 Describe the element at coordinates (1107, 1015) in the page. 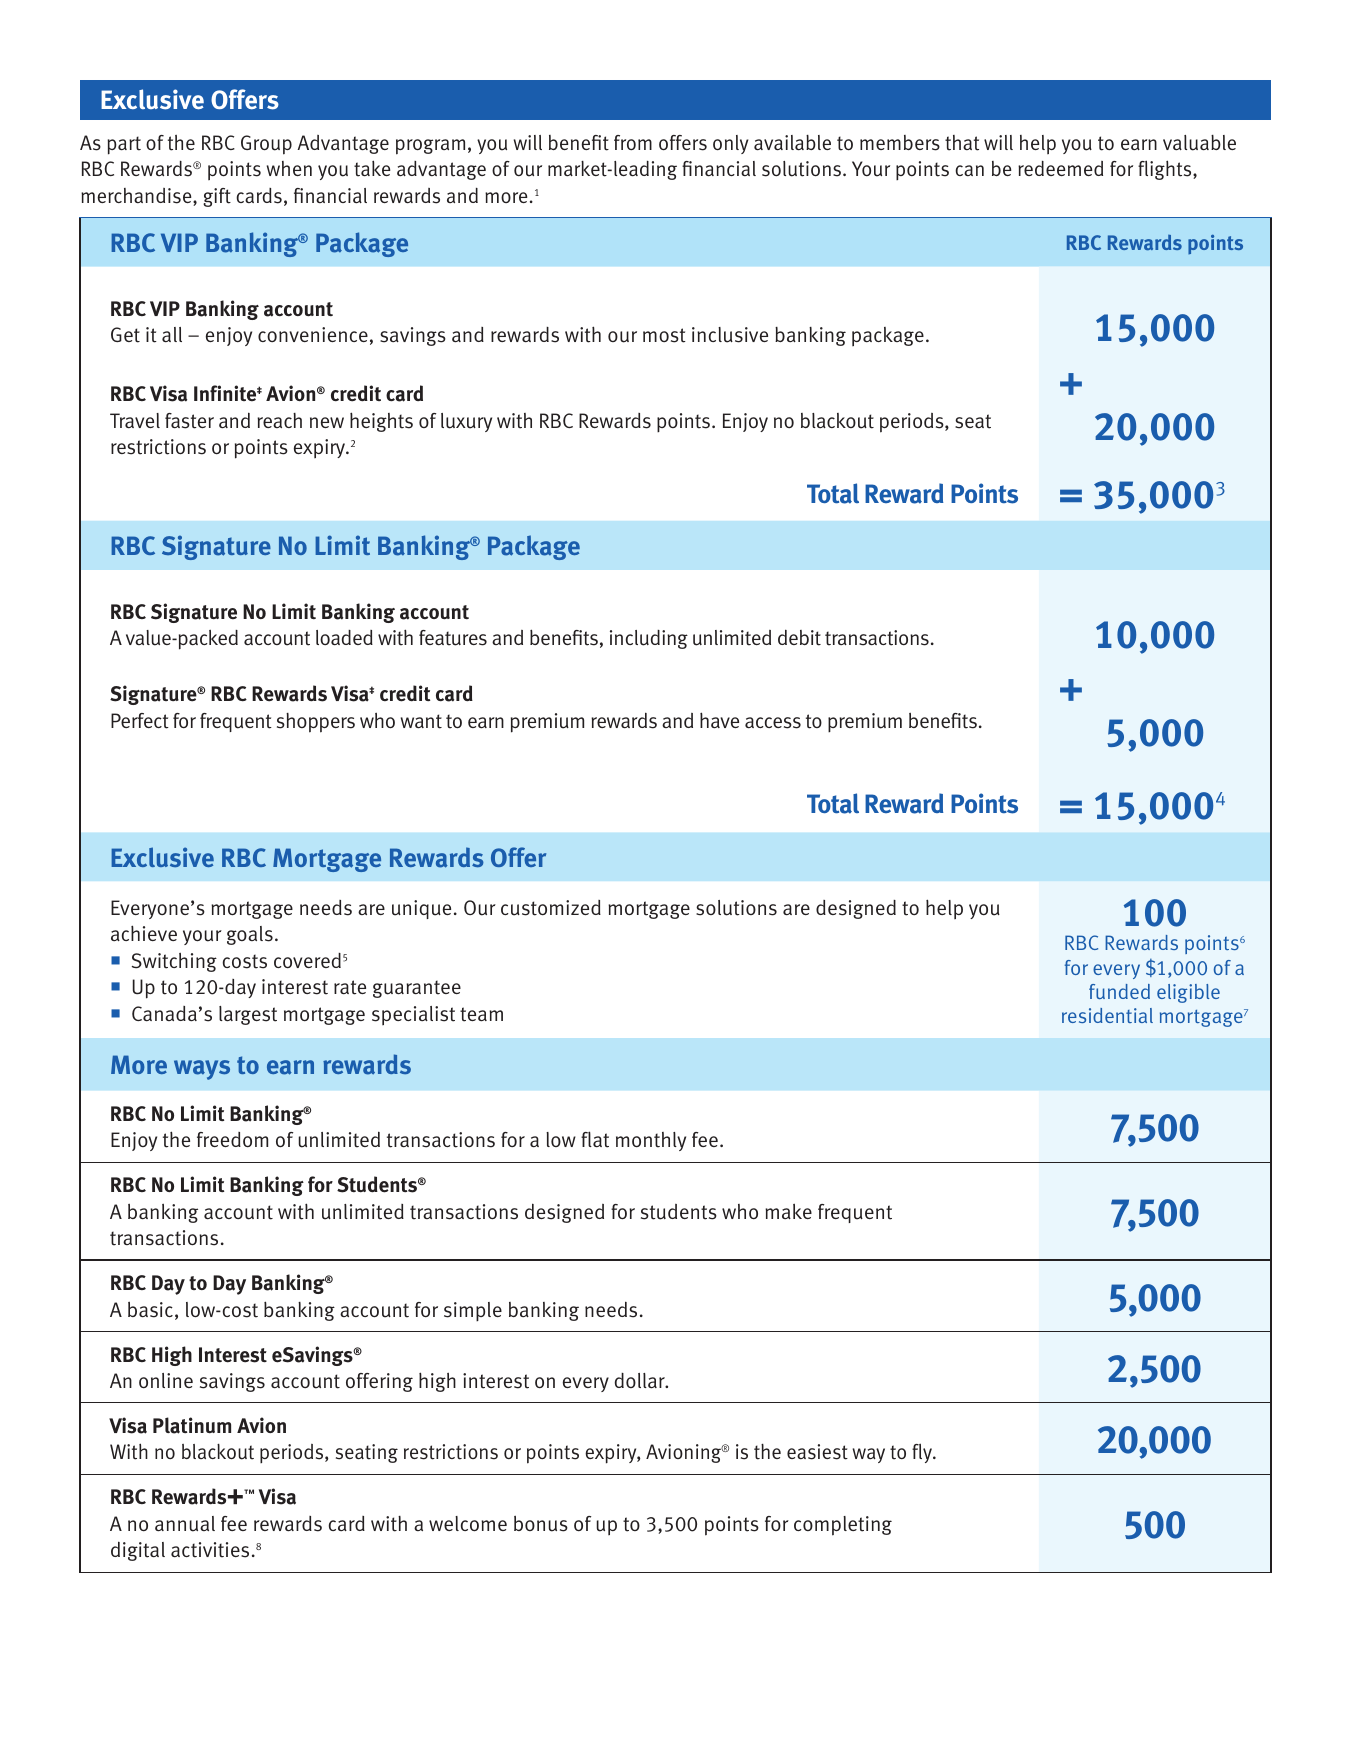

I see `residential` at that location.
